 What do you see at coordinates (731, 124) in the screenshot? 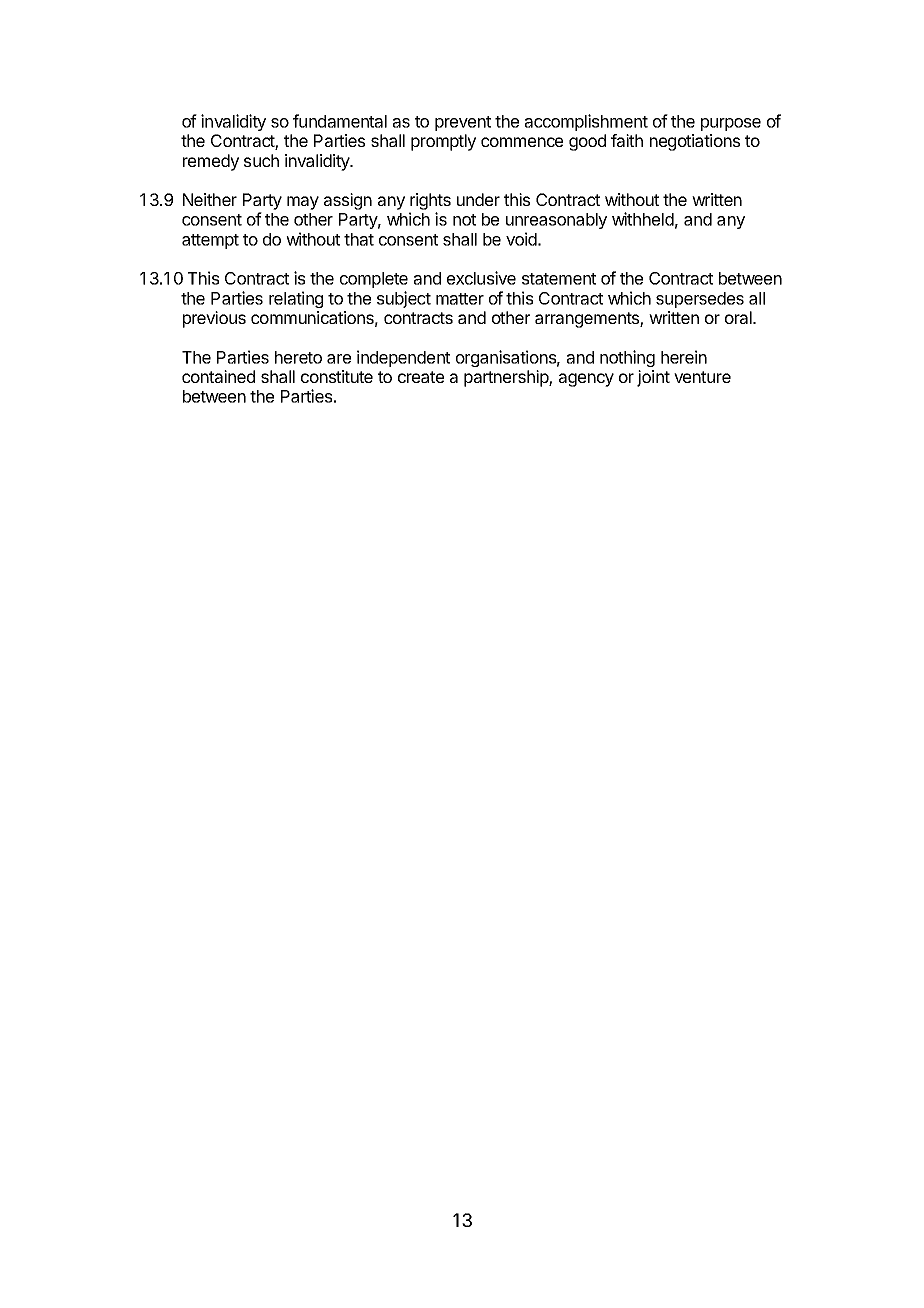
I see `purpose` at bounding box center [731, 124].
